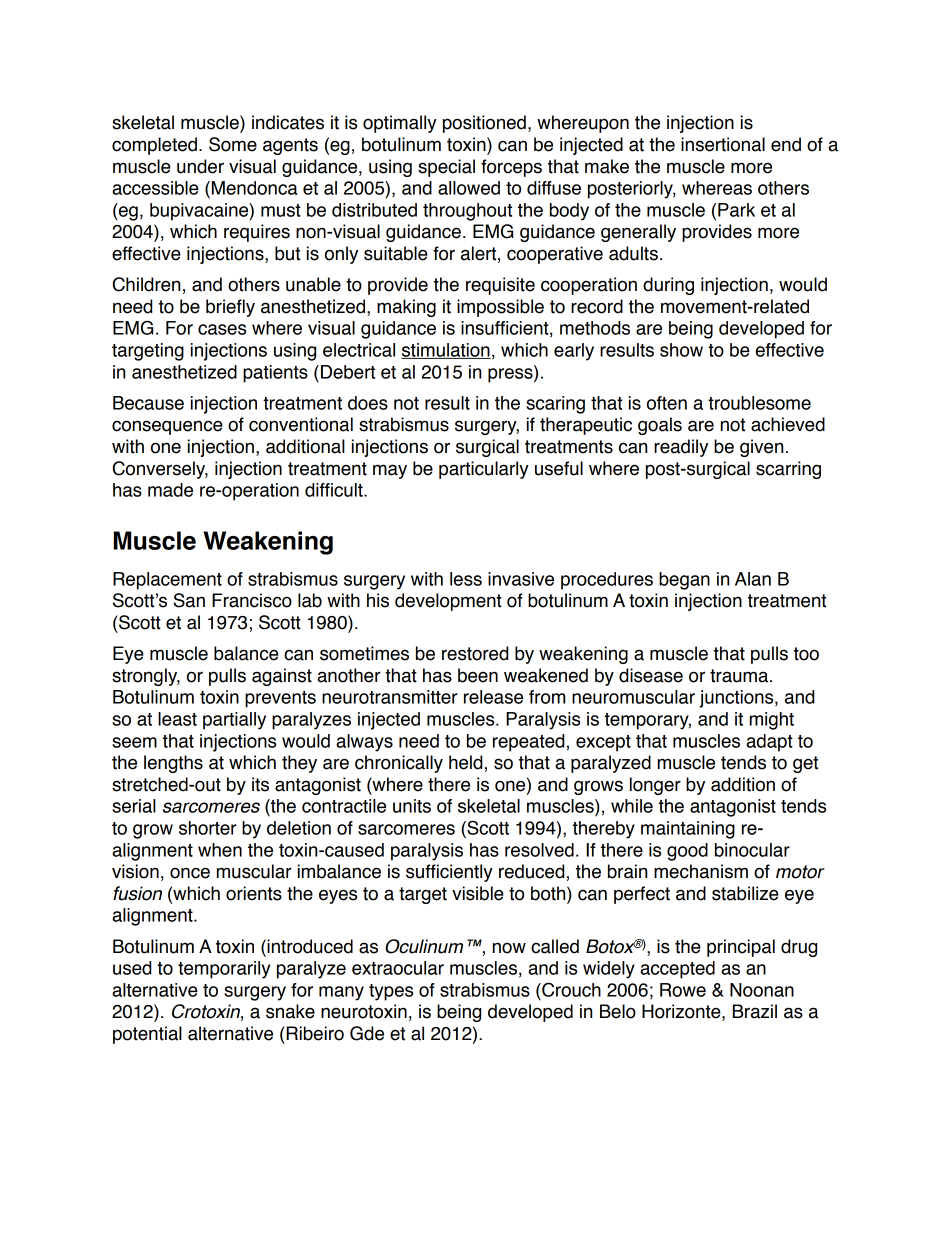 This screenshot has height=1233, width=952. Describe the element at coordinates (391, 992) in the screenshot. I see `types` at that location.
